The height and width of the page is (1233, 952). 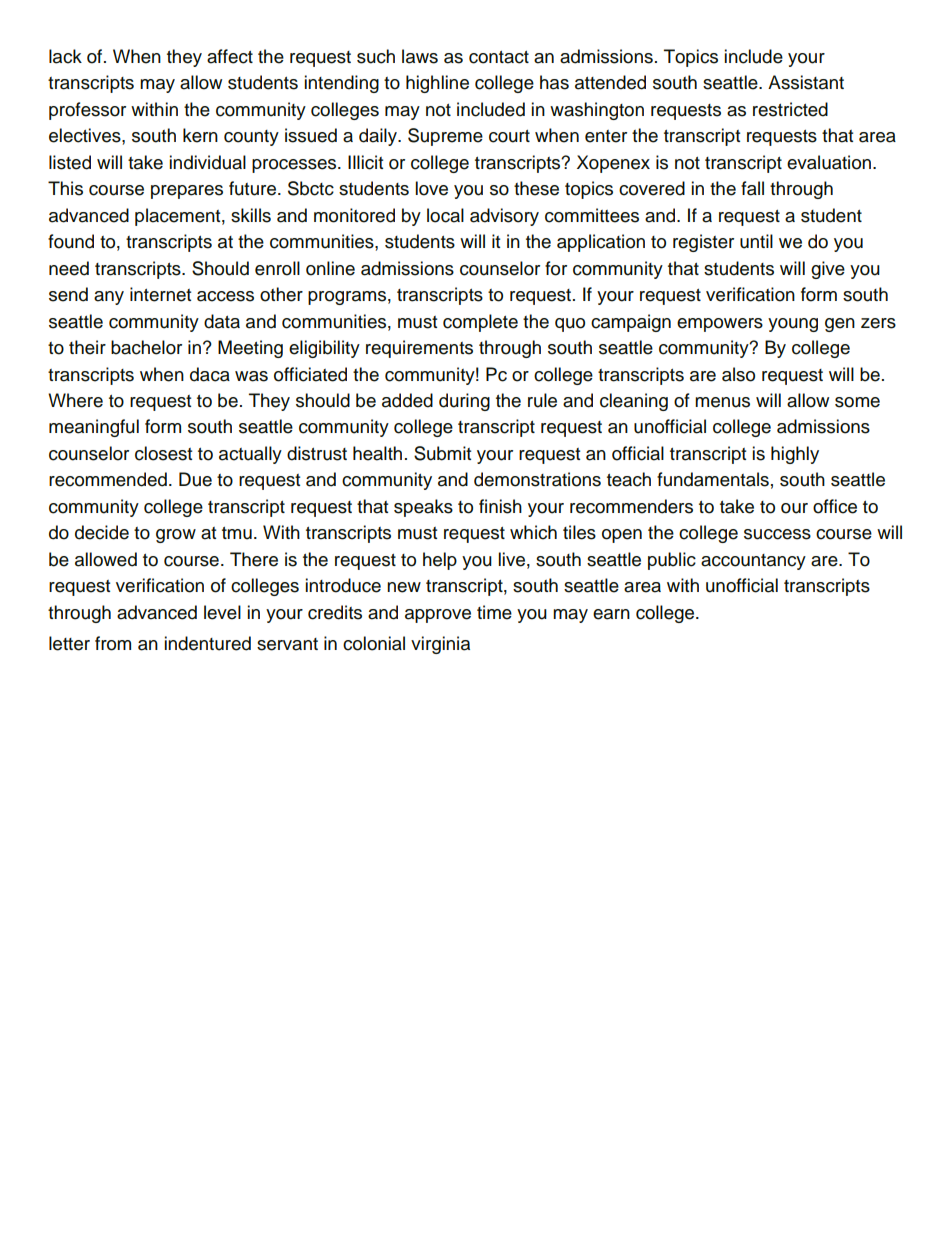 I want to click on contact, so click(x=499, y=57).
